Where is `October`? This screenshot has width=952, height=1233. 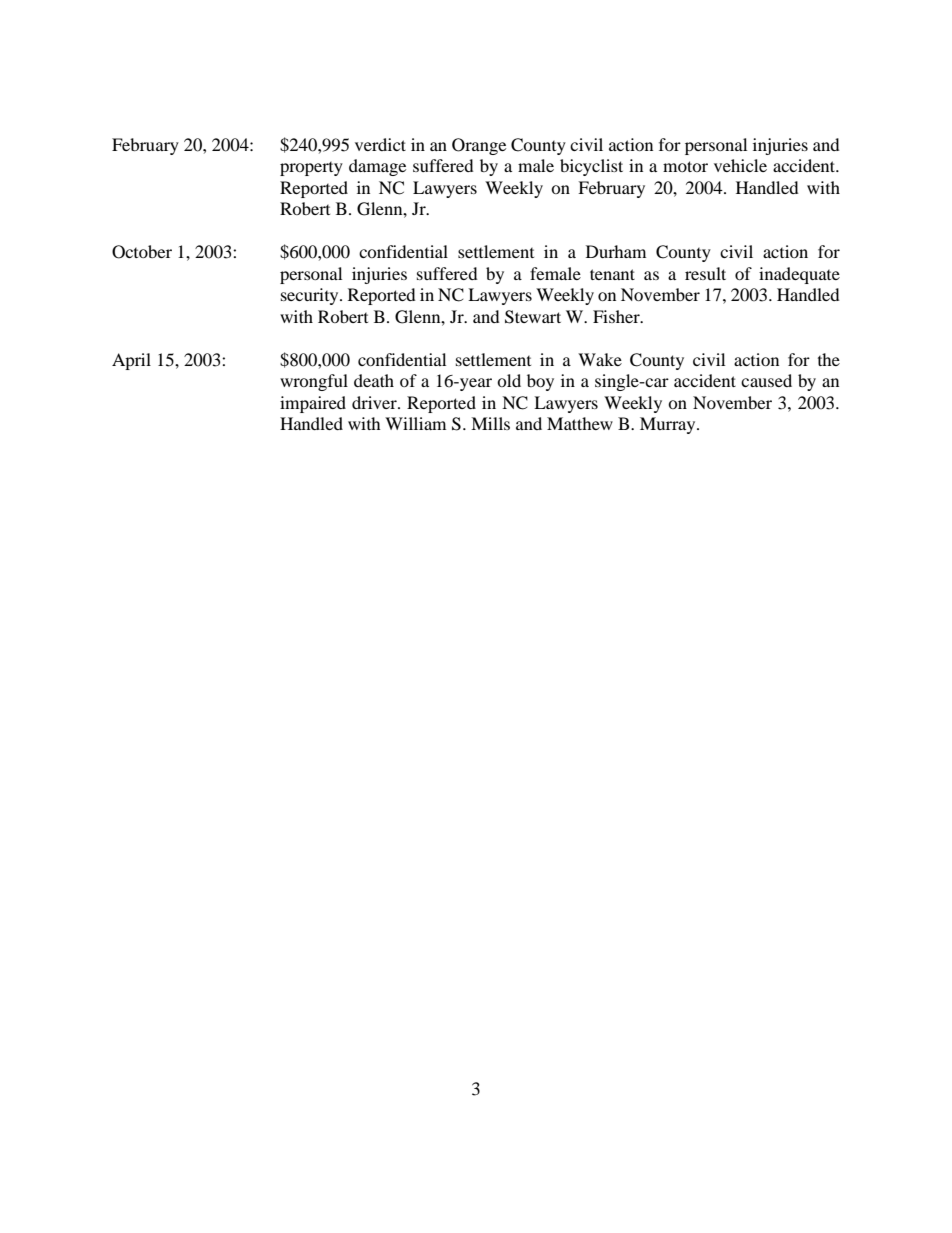
October is located at coordinates (142, 252).
